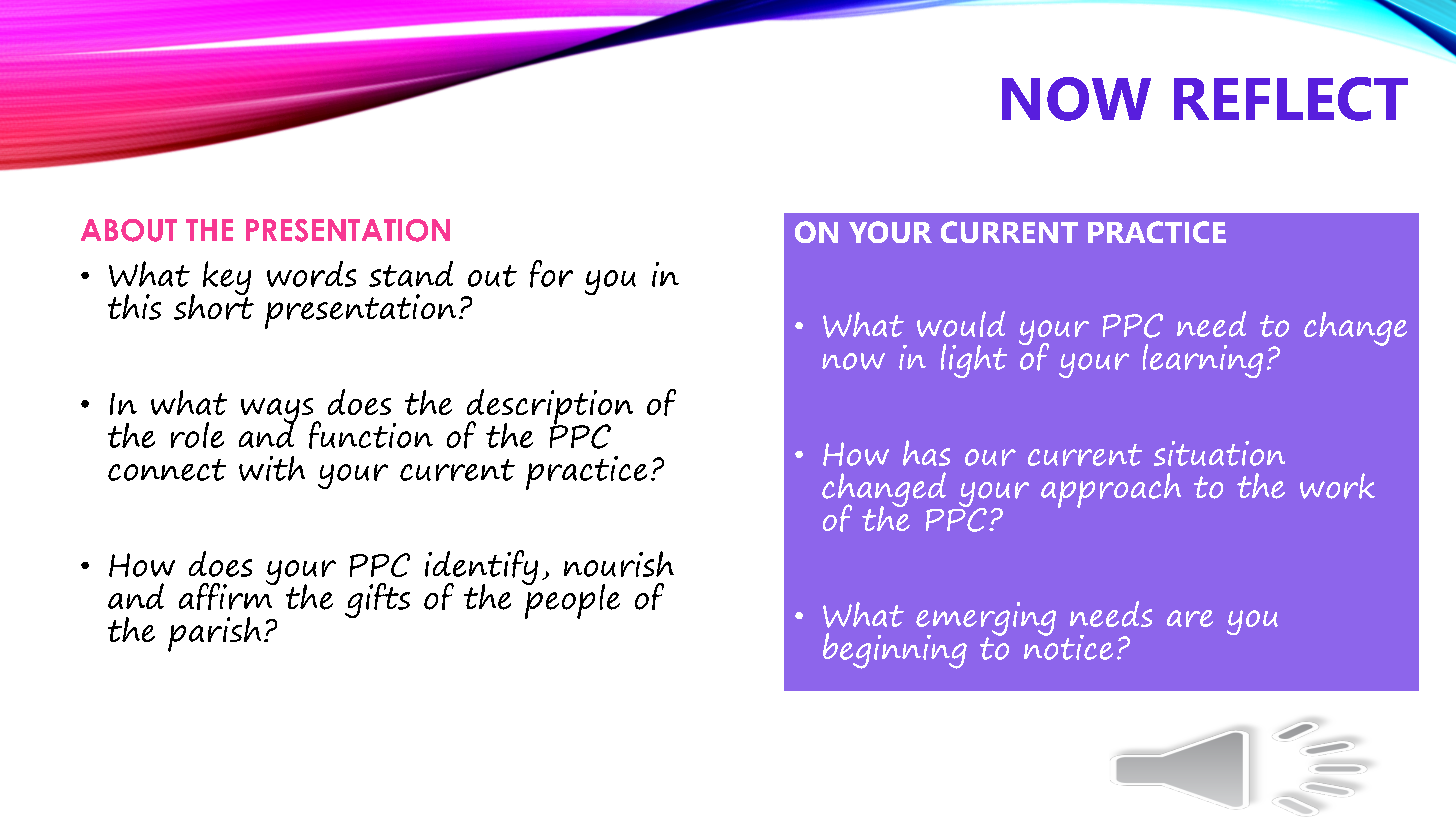  What do you see at coordinates (1291, 99) in the document?
I see `REFLECT` at bounding box center [1291, 99].
